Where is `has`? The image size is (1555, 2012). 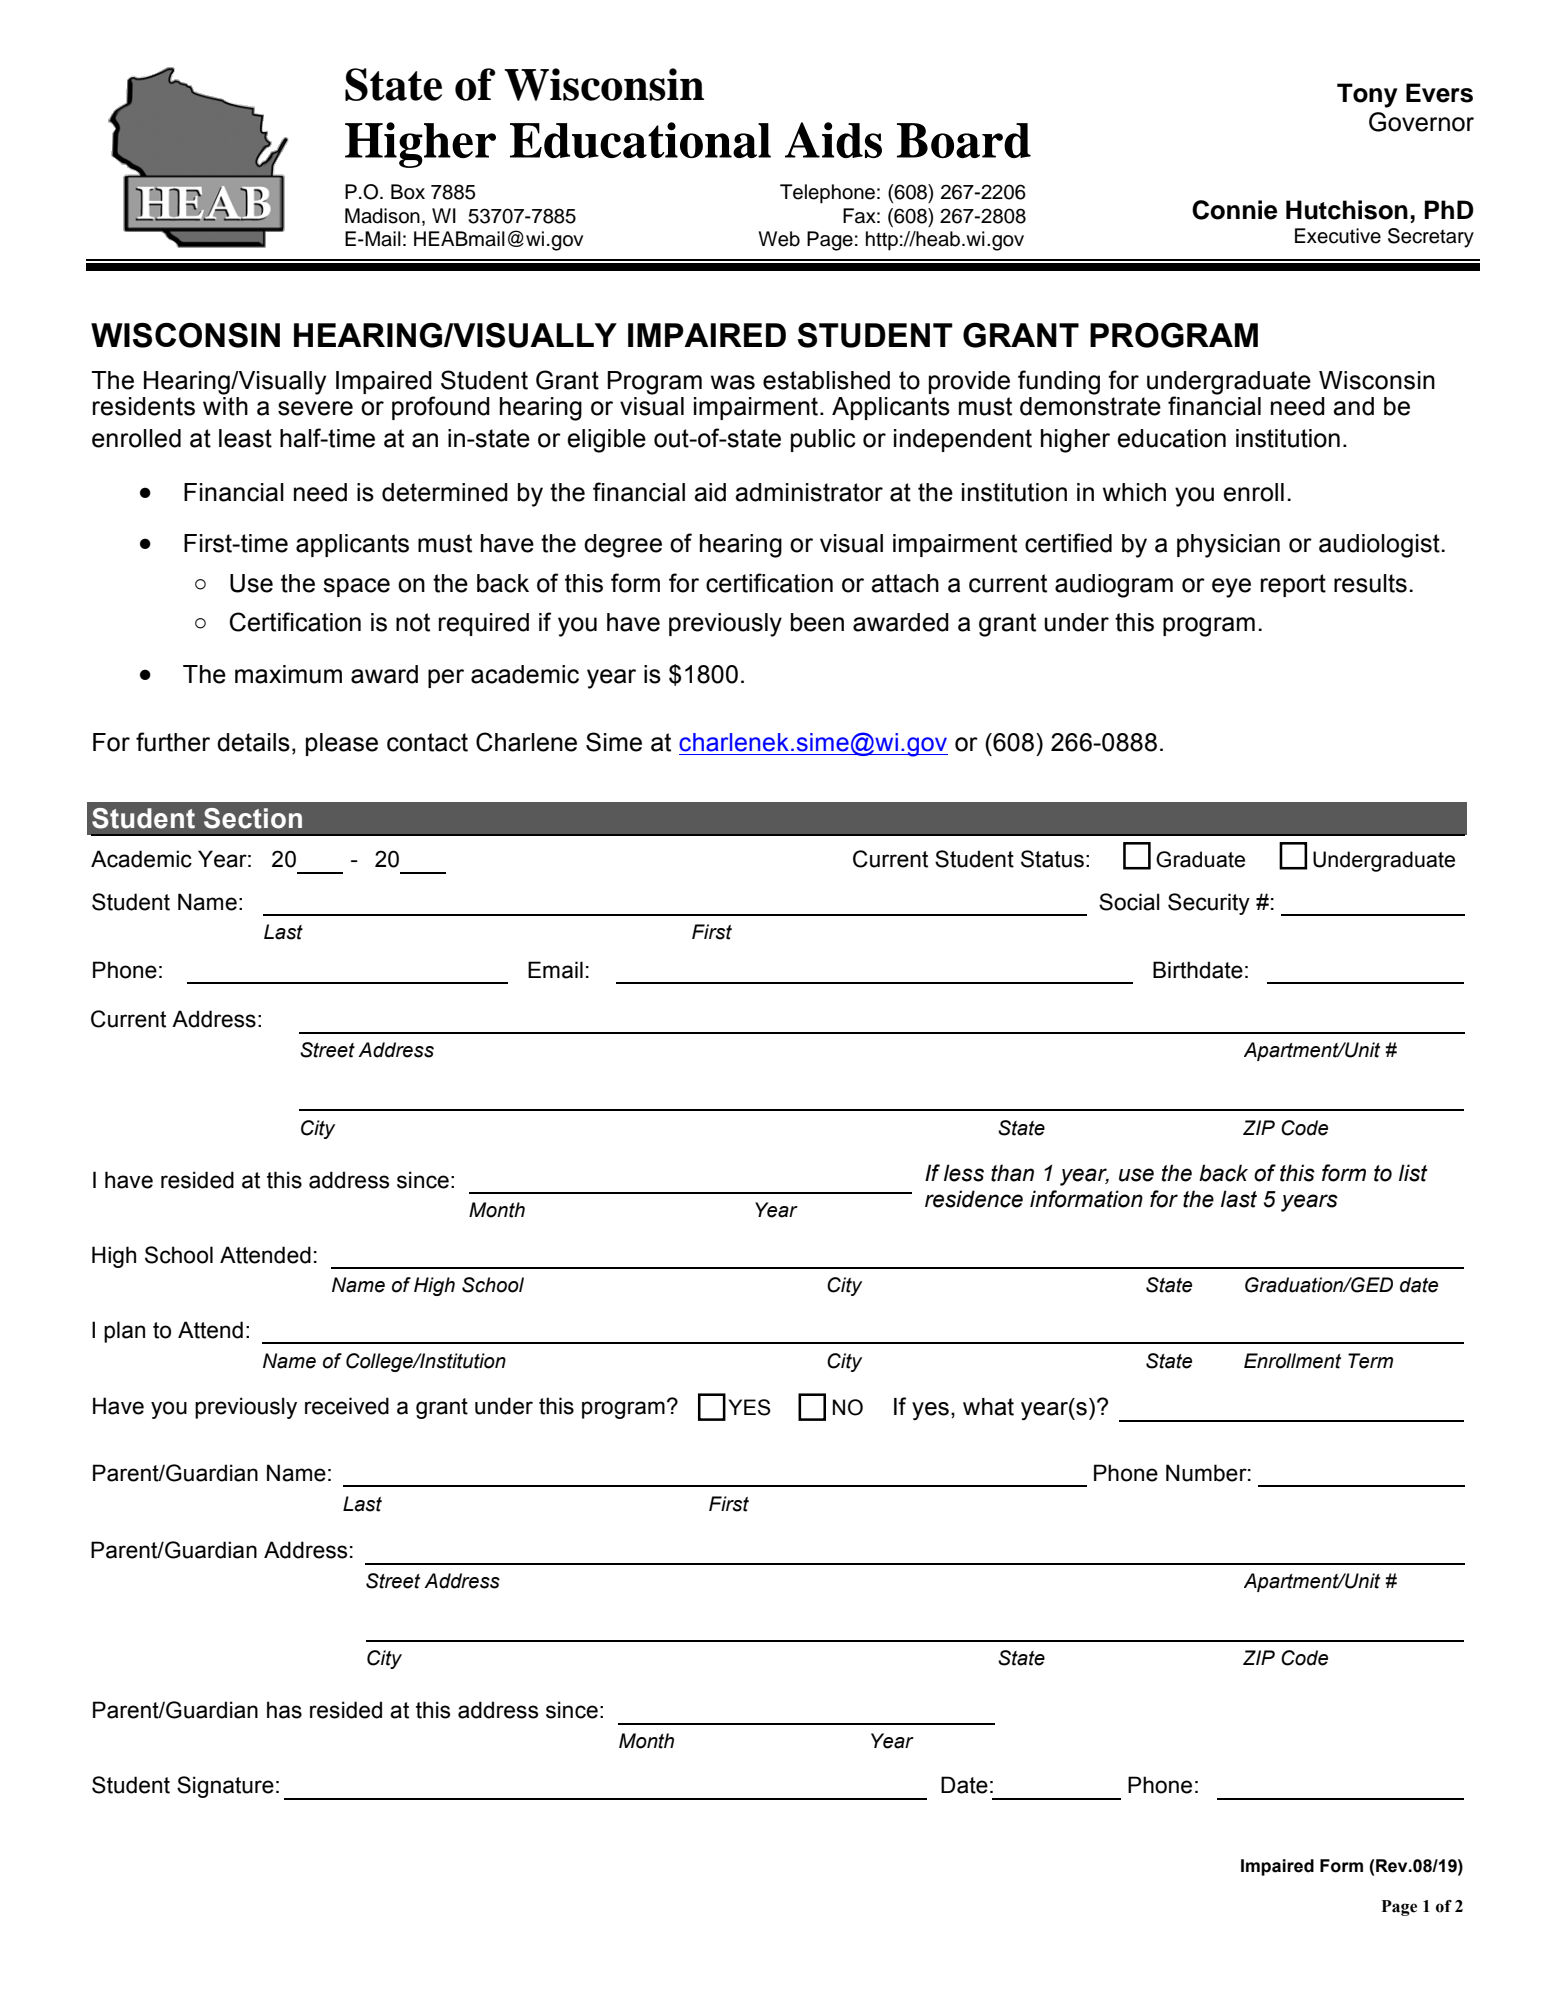
has is located at coordinates (284, 1710).
